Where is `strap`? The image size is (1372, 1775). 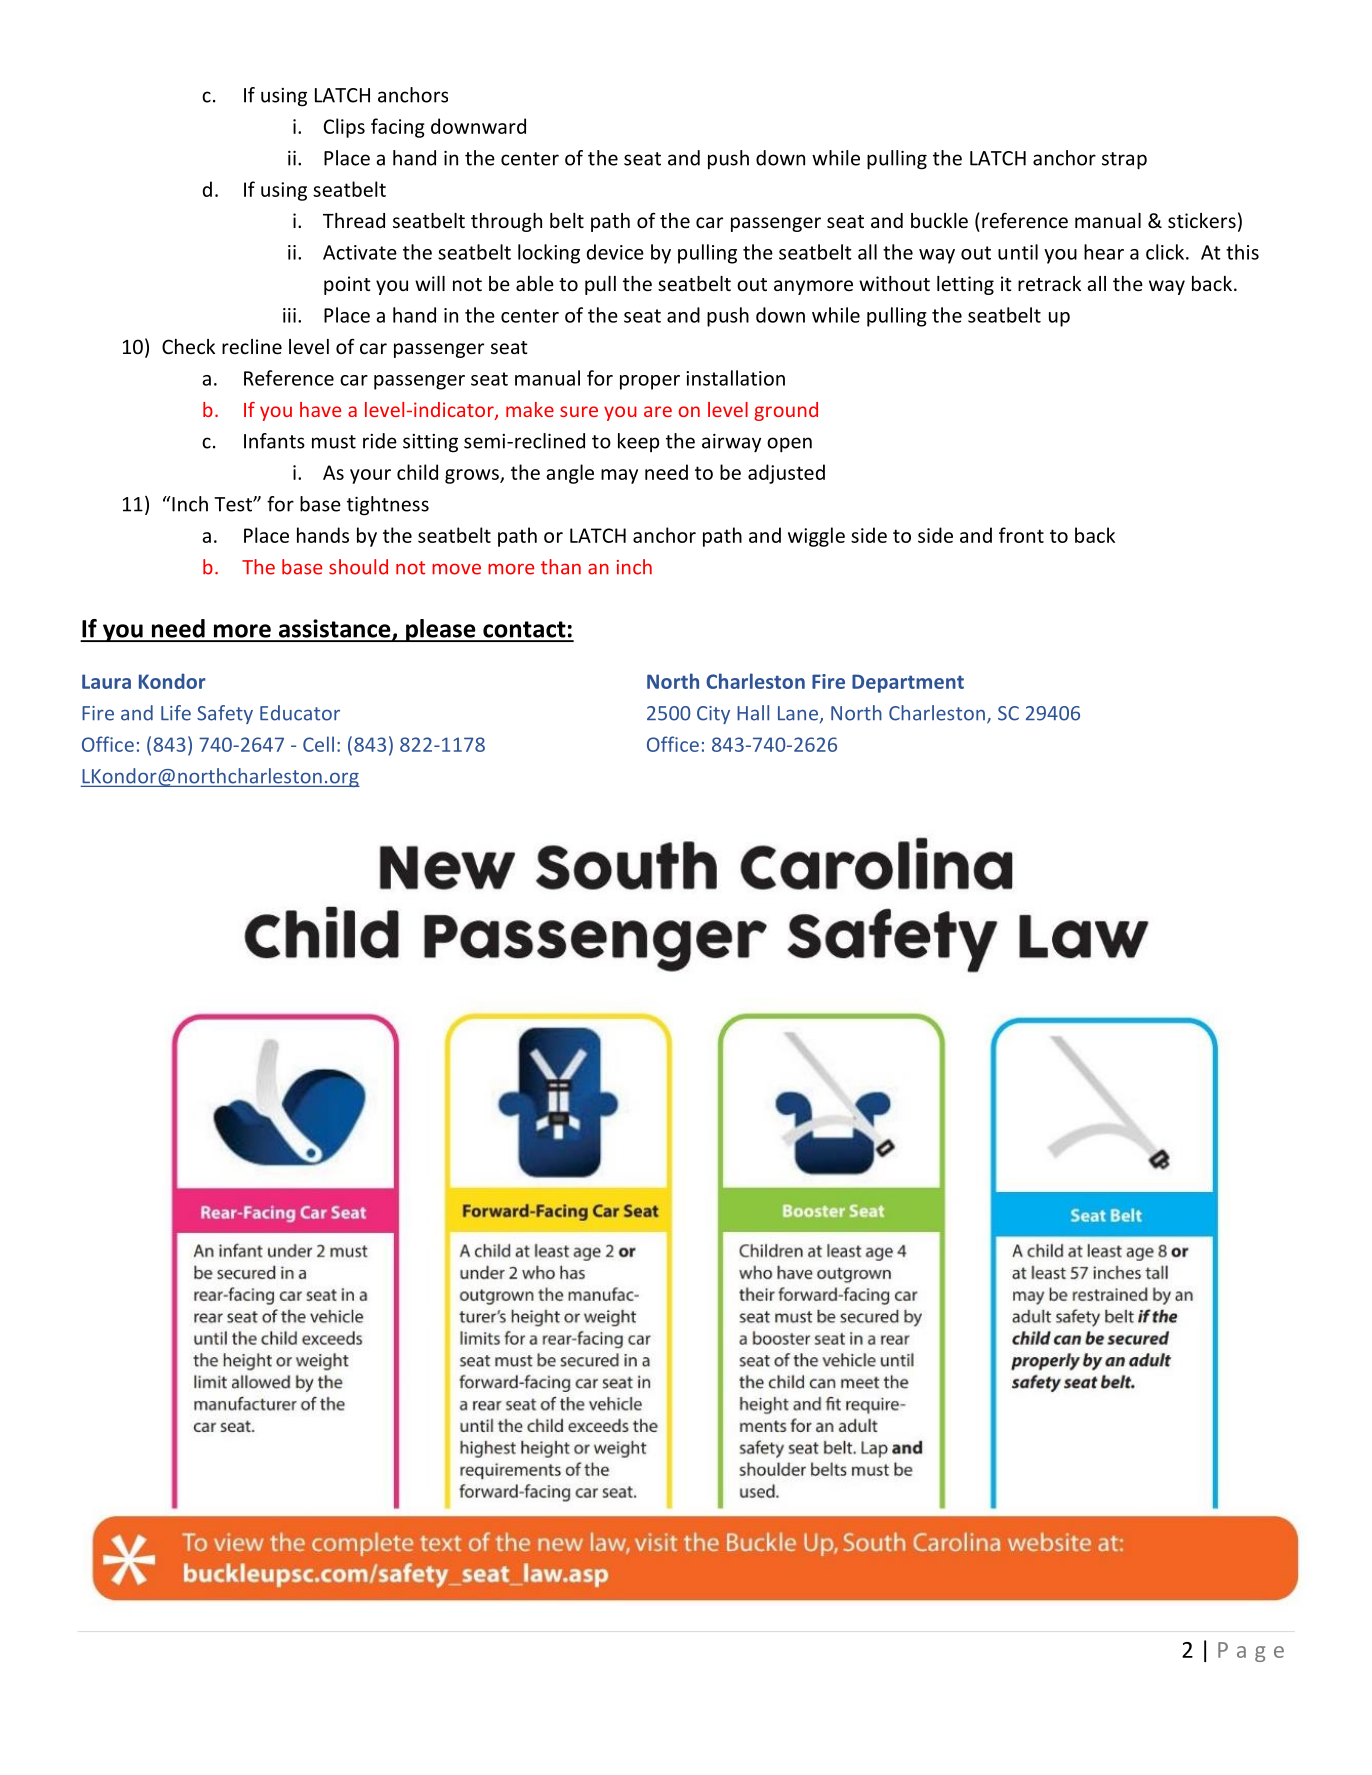
strap is located at coordinates (1124, 161).
